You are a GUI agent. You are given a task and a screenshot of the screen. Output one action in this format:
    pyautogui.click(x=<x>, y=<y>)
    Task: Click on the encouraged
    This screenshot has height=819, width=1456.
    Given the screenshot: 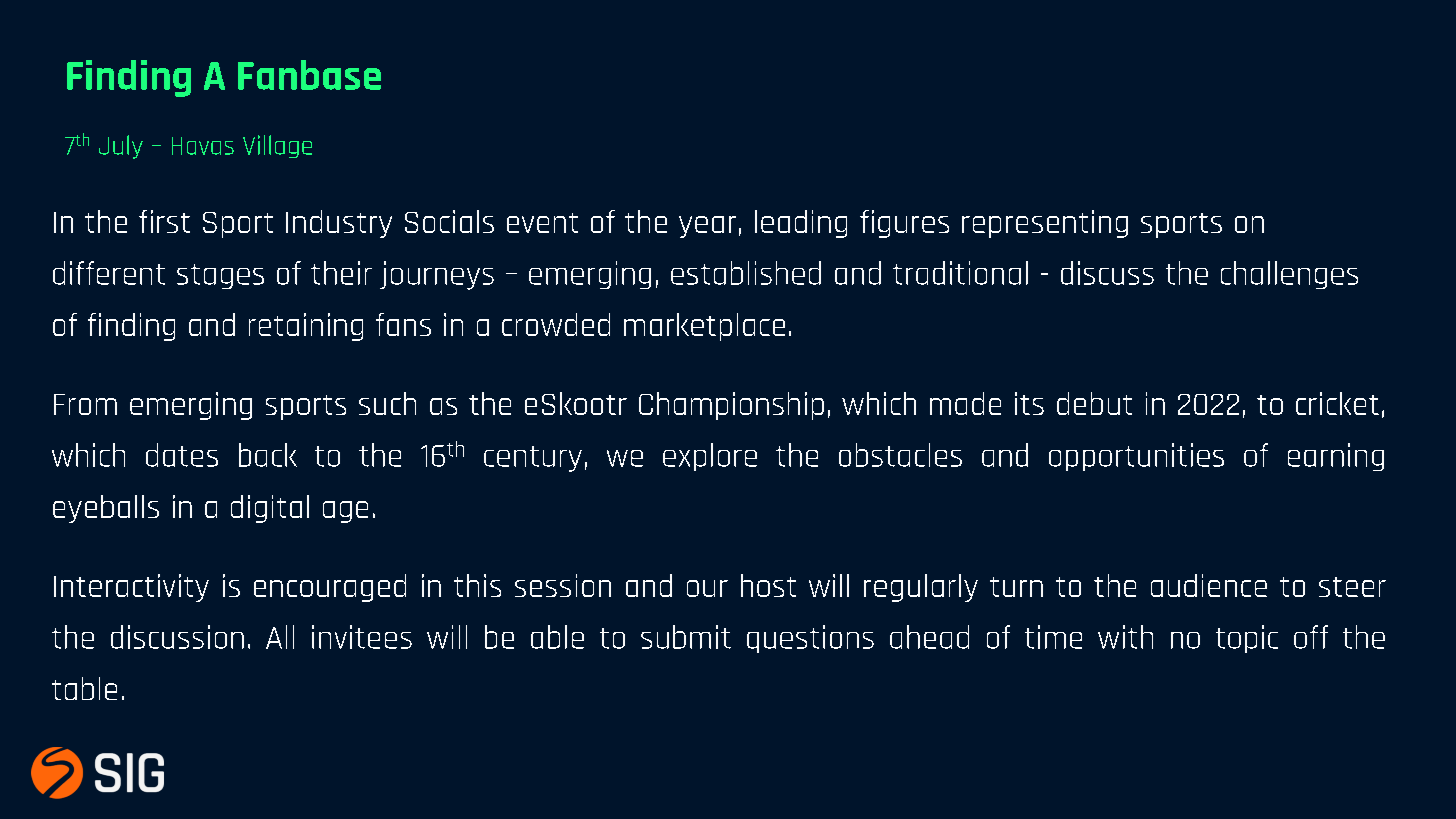 What is the action you would take?
    pyautogui.click(x=330, y=588)
